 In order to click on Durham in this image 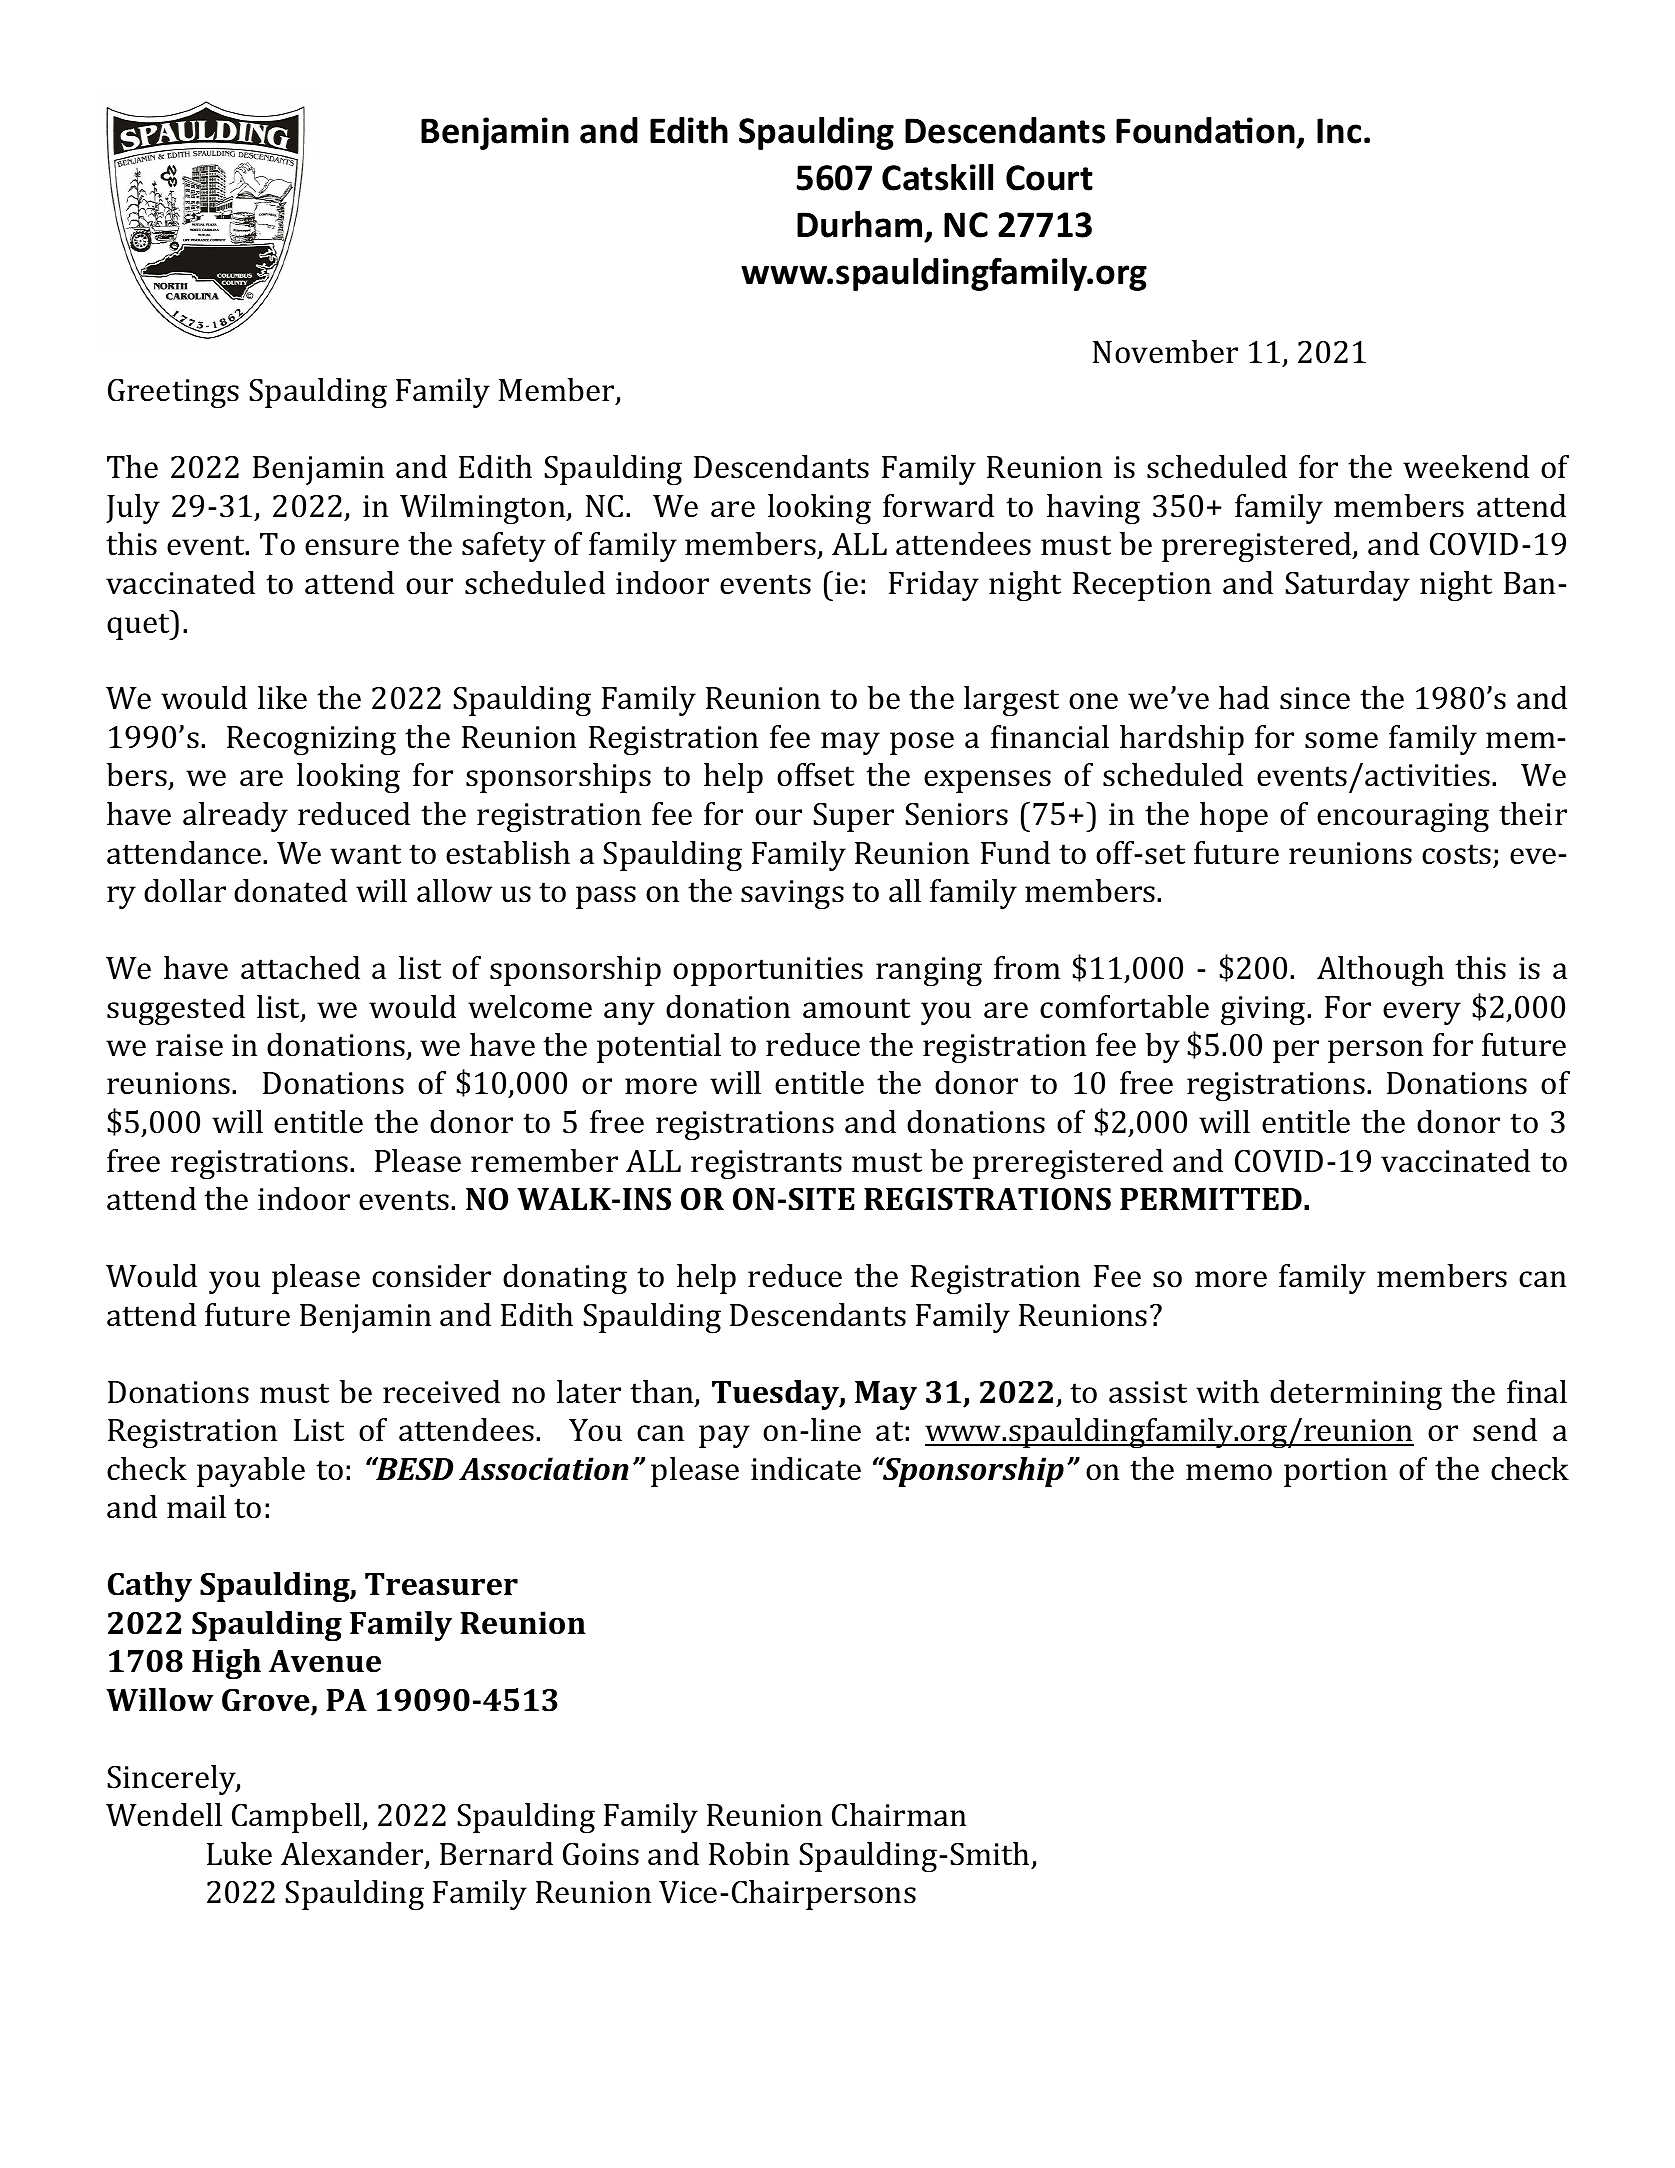, I will do `click(859, 224)`.
